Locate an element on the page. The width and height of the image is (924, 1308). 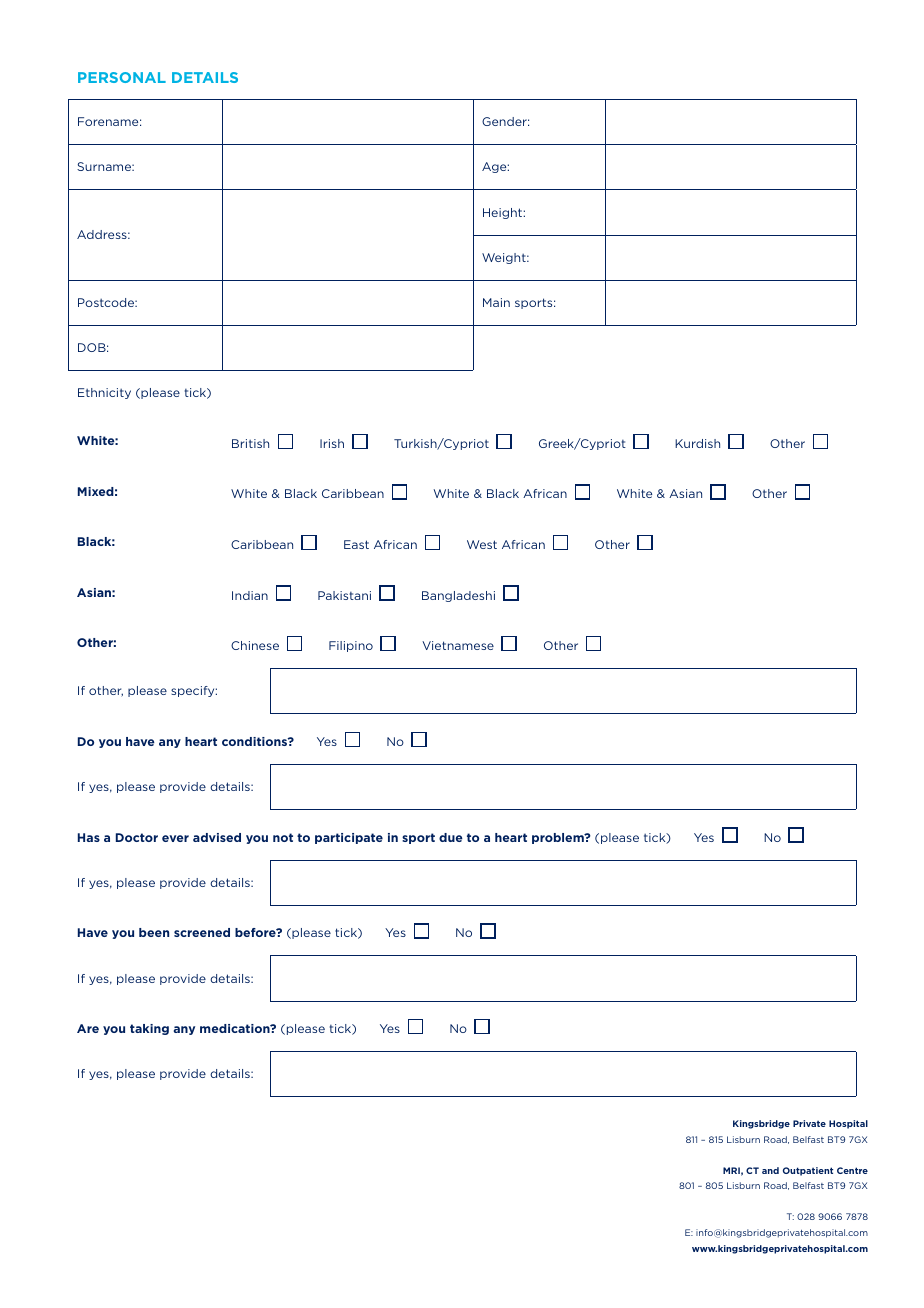
Main is located at coordinates (496, 302).
